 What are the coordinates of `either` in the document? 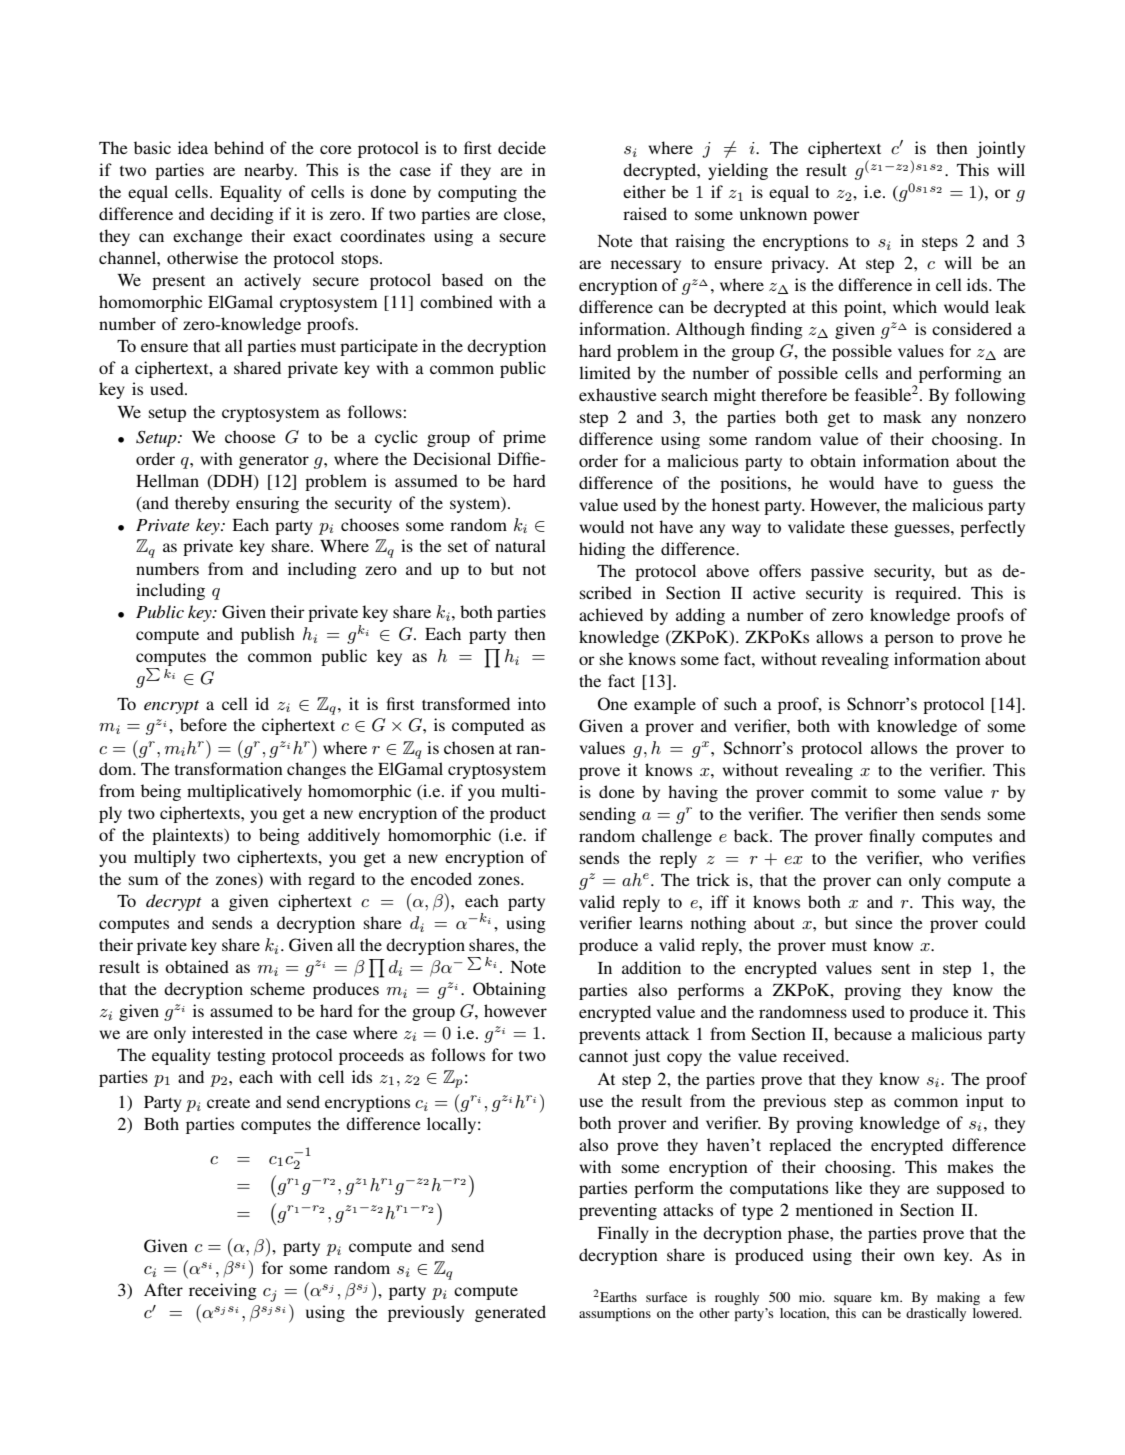 It's located at (644, 191).
